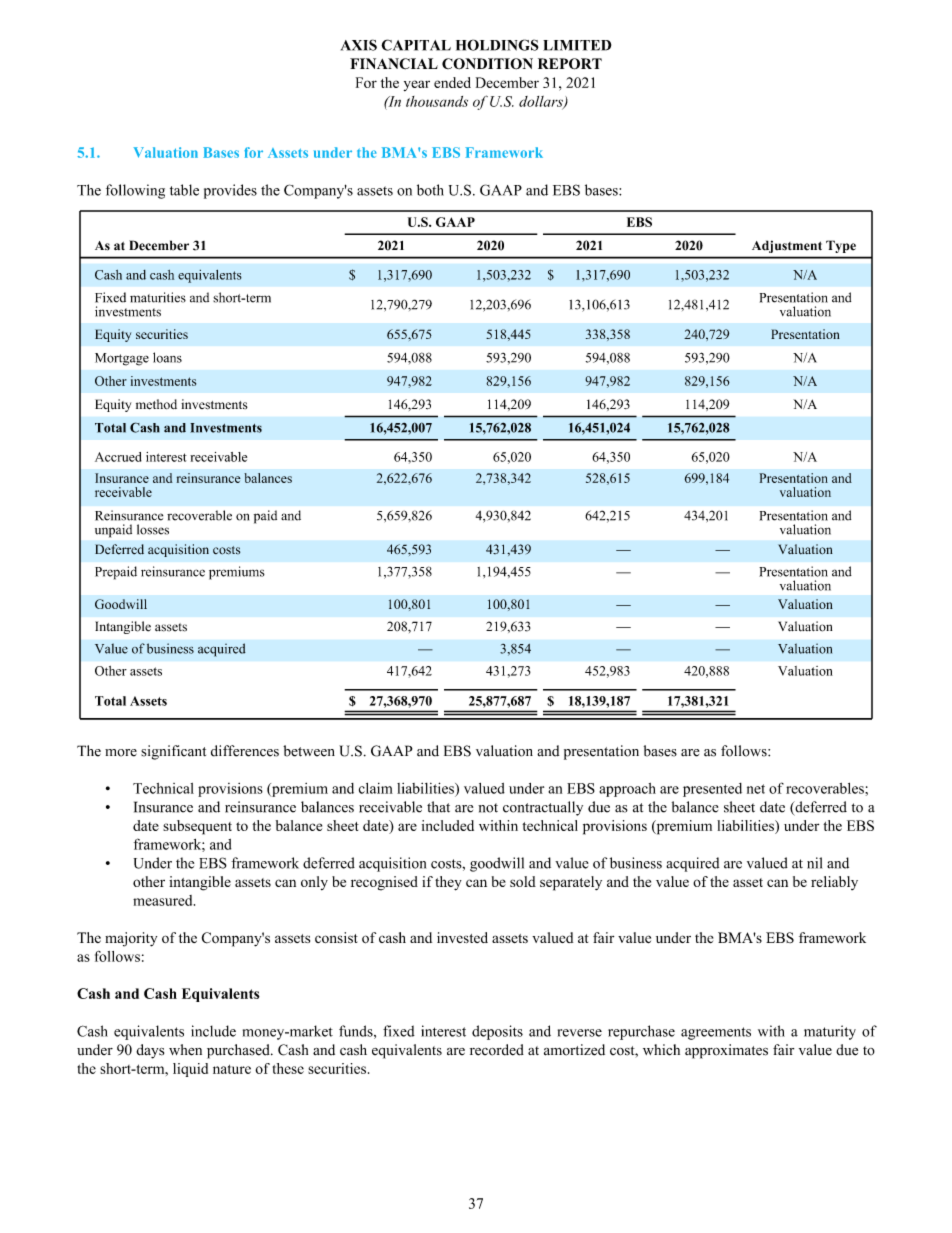 This document has height=1233, width=952. What do you see at coordinates (173, 752) in the document?
I see `significant` at bounding box center [173, 752].
